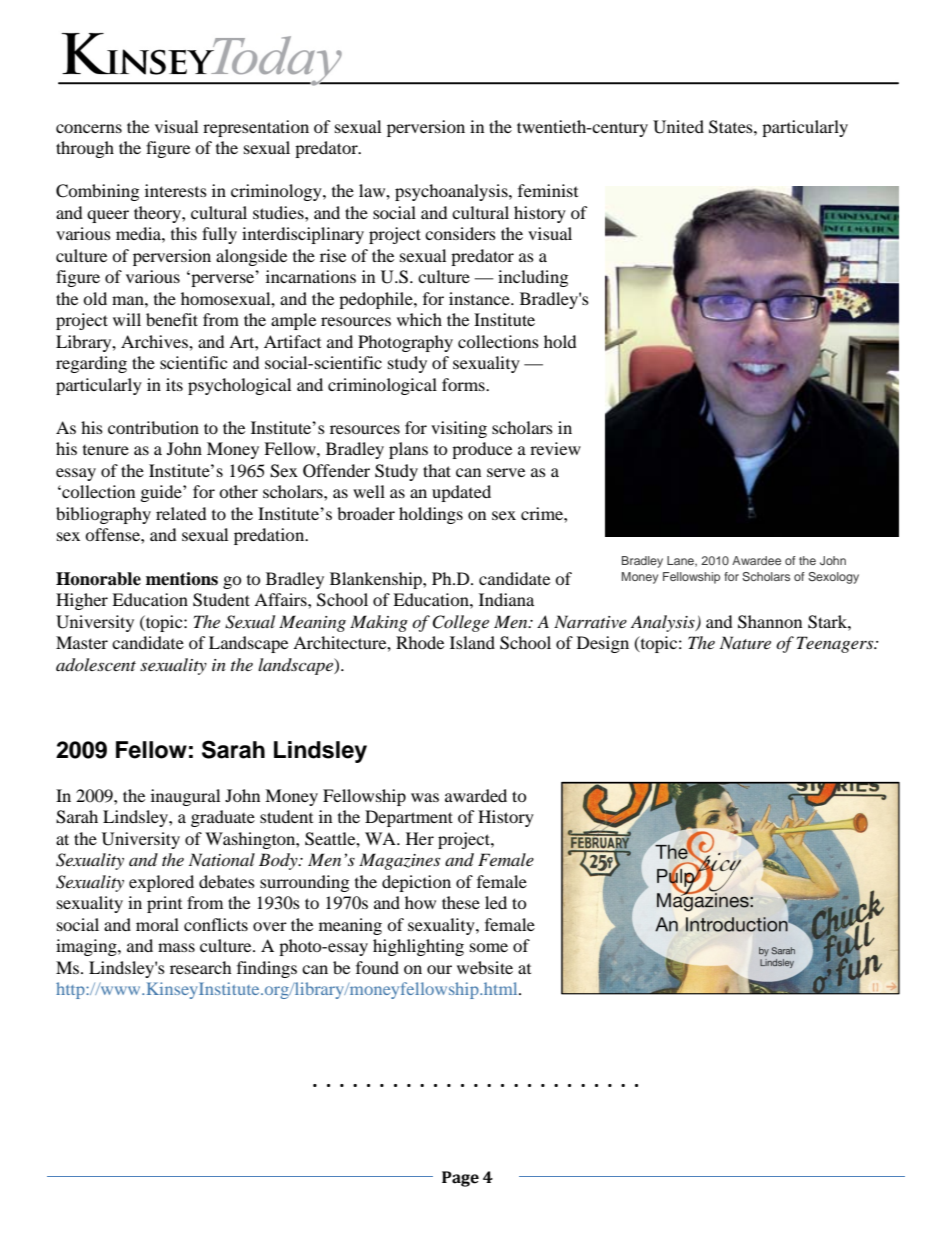  I want to click on interests, so click(176, 190).
